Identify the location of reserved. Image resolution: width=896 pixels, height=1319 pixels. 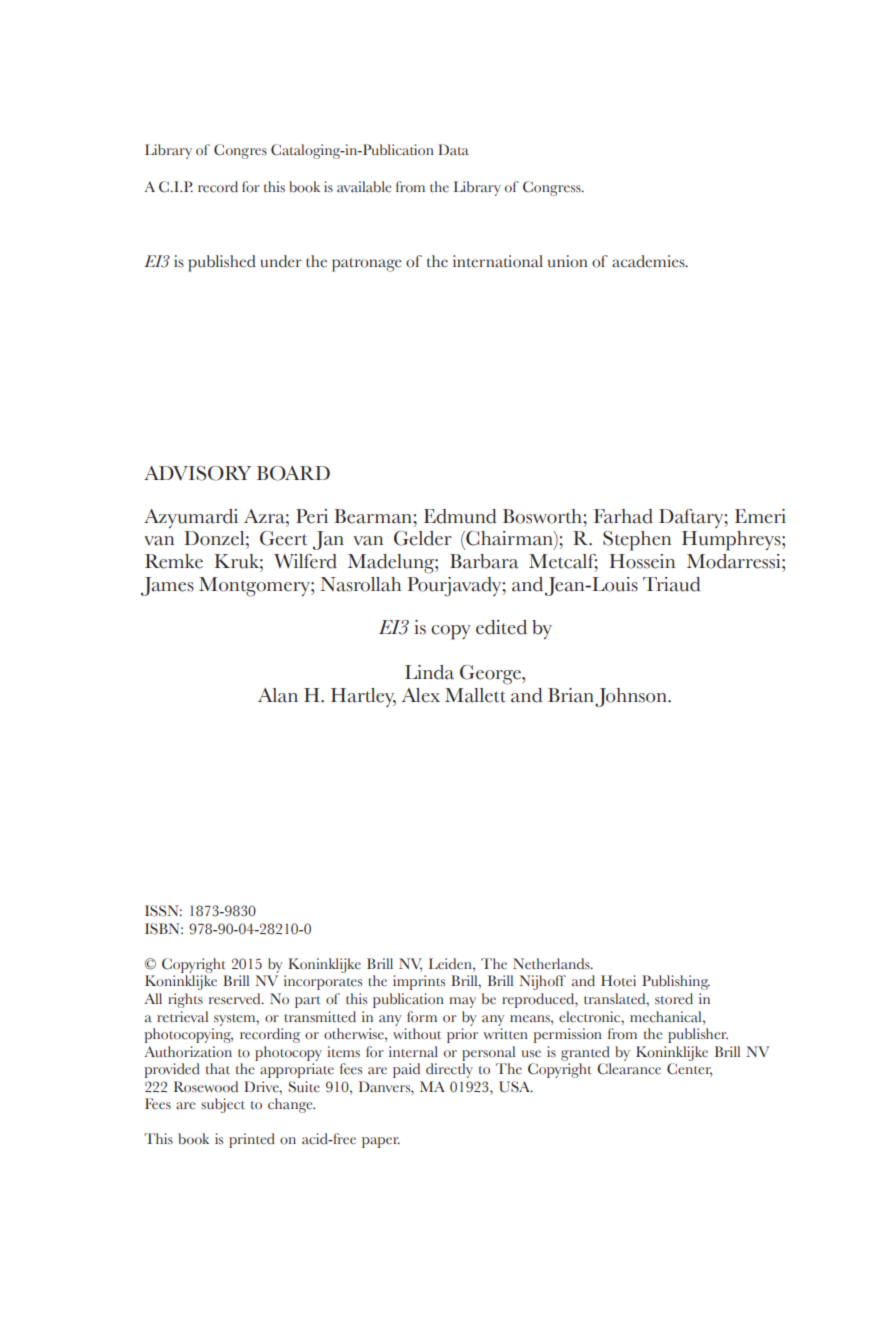
(236, 999).
